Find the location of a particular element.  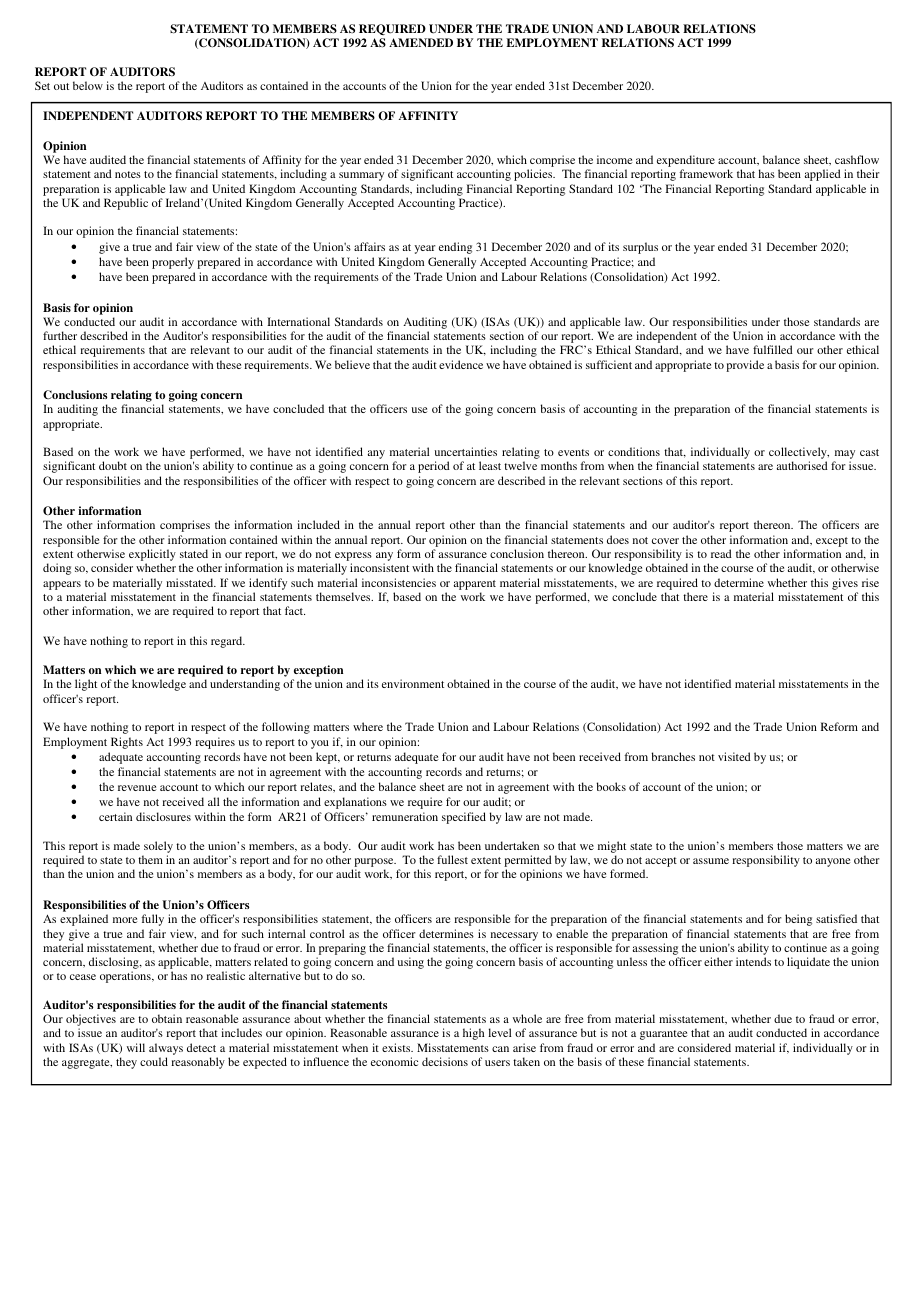

revenue is located at coordinates (137, 788).
